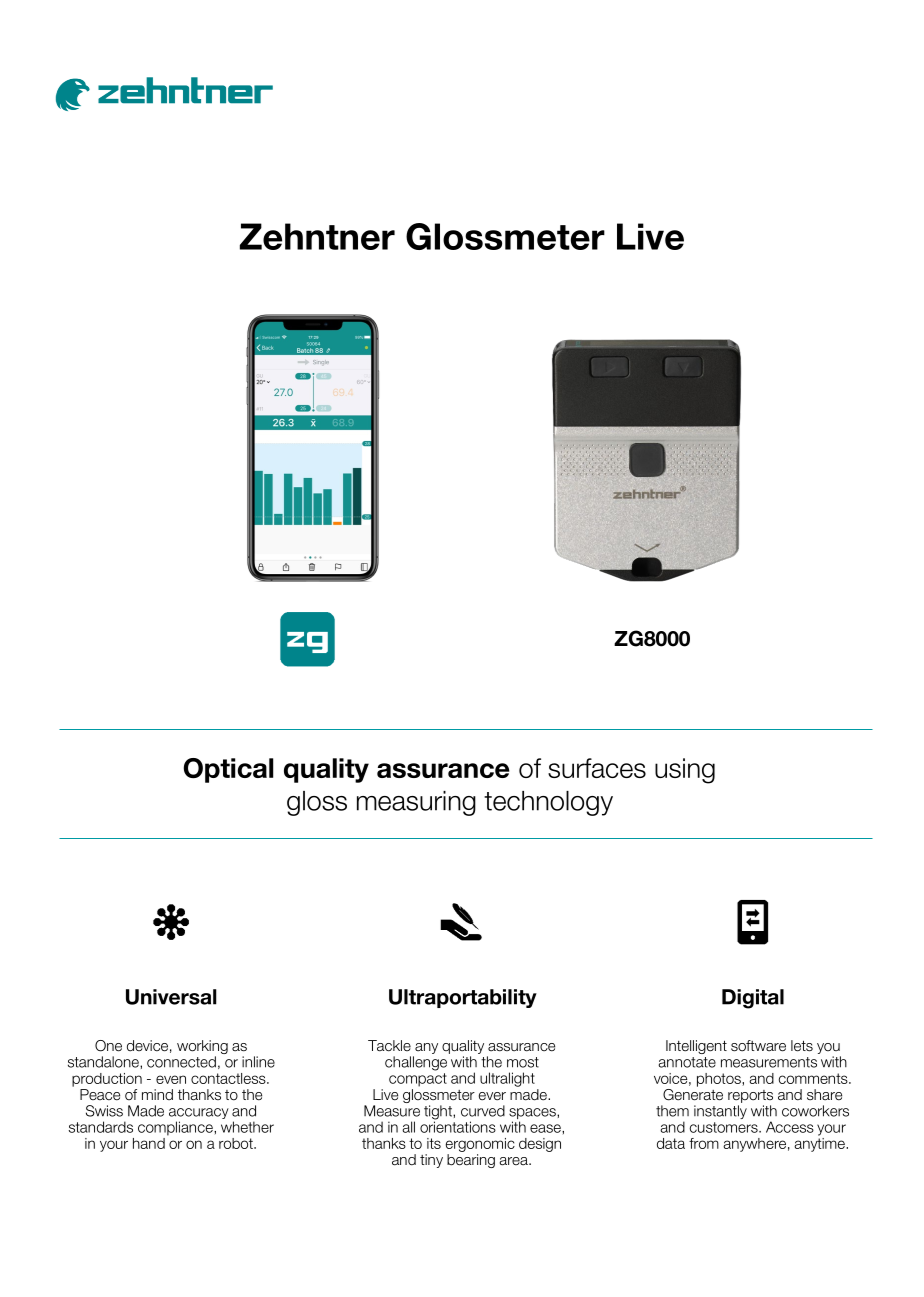  Describe the element at coordinates (228, 770) in the screenshot. I see `Optical` at that location.
